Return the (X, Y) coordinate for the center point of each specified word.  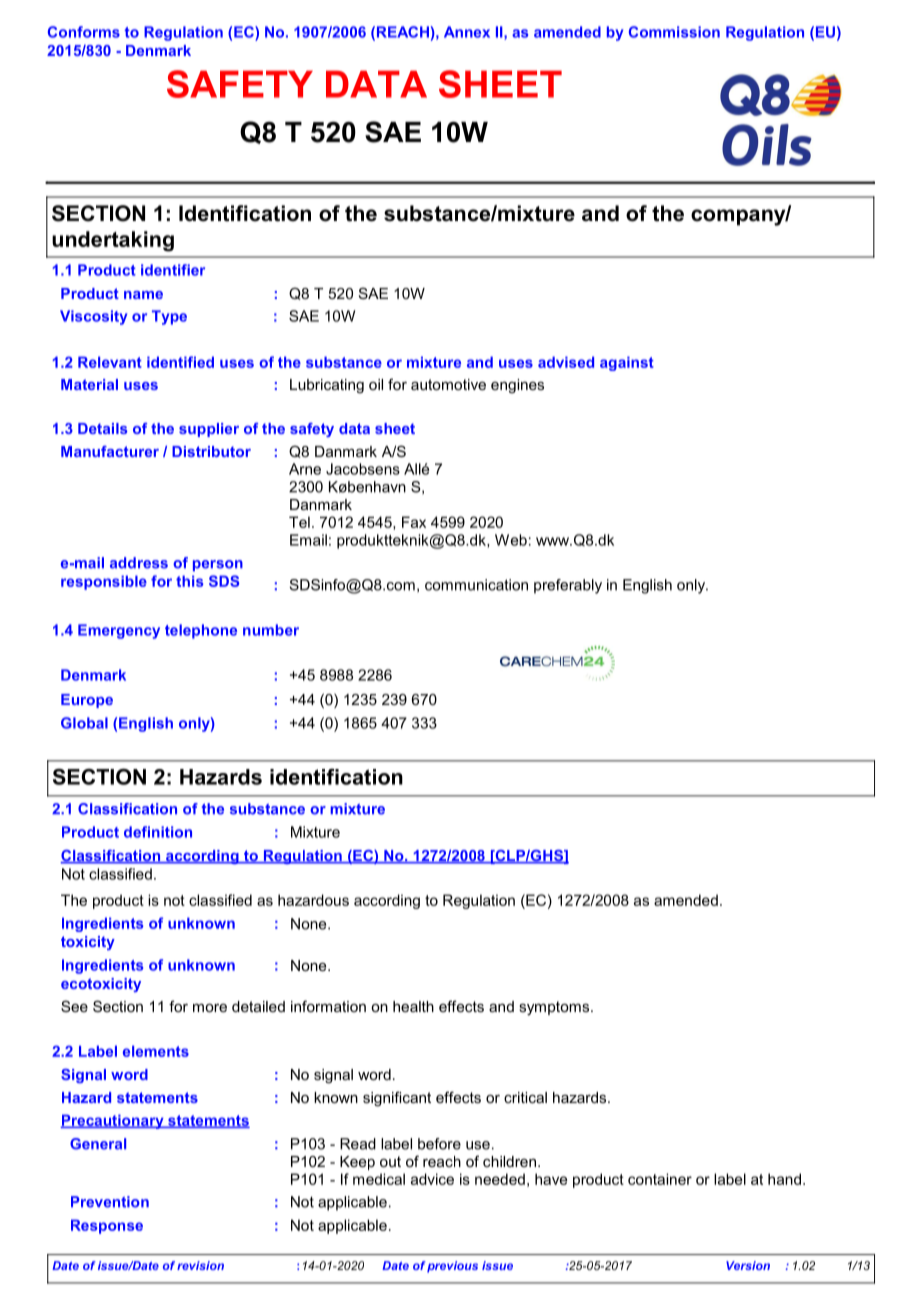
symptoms (555, 1008)
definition (158, 832)
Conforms (84, 32)
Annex (467, 32)
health (413, 1006)
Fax (414, 522)
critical (525, 1097)
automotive (448, 384)
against (627, 363)
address (139, 563)
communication (476, 585)
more (210, 1008)
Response (107, 1226)
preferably (568, 586)
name (143, 295)
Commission (674, 32)
